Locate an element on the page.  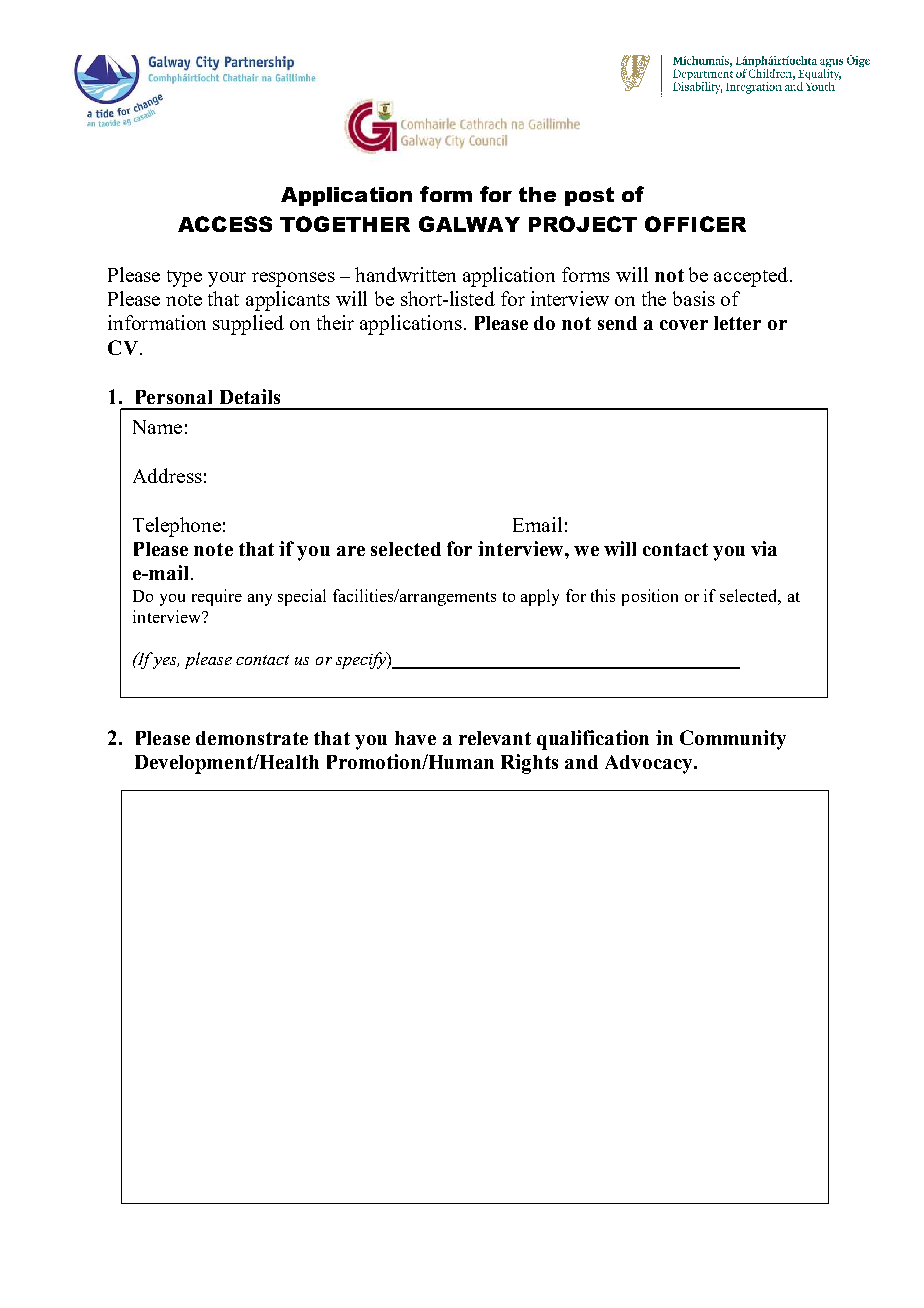
handwritten is located at coordinates (405, 274).
